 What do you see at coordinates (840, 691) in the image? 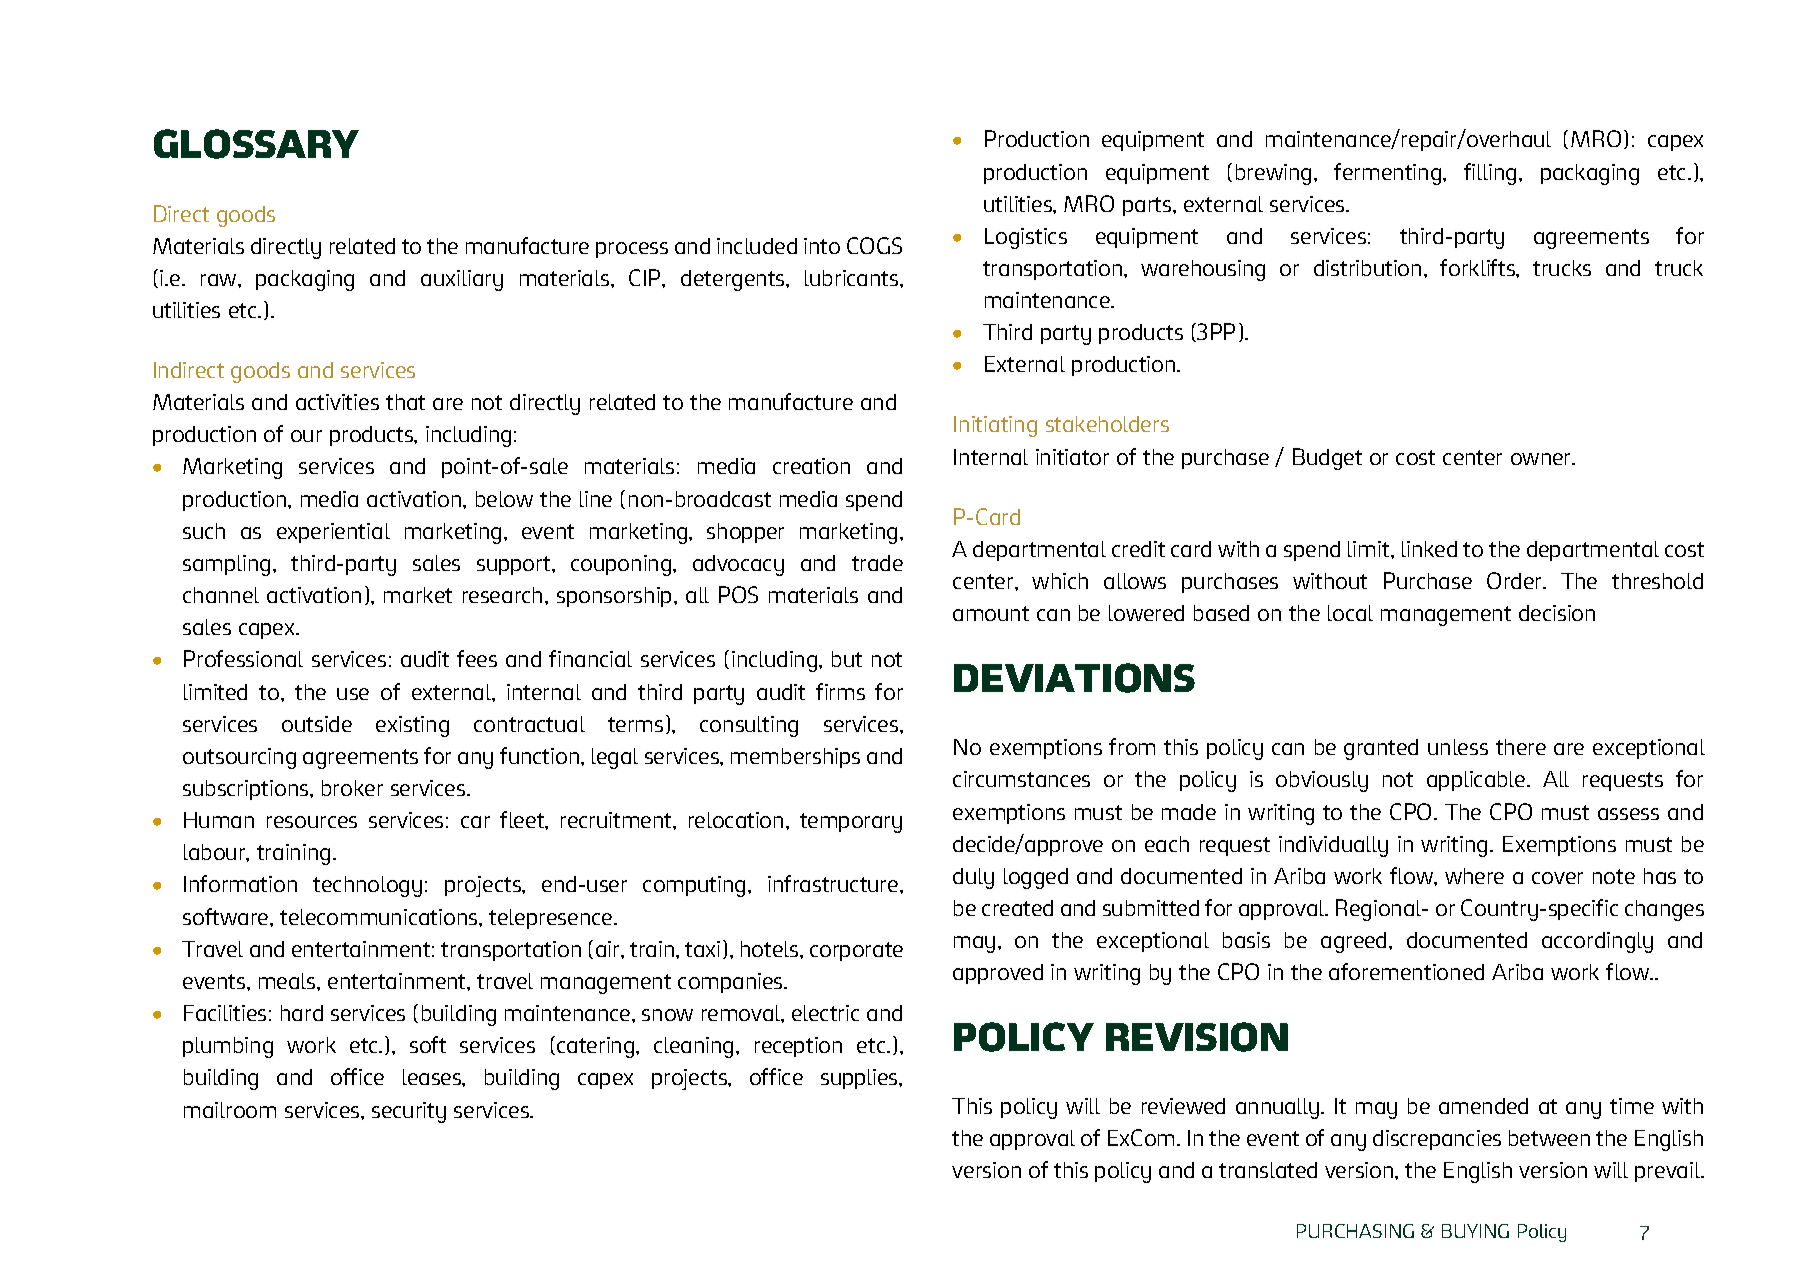
I see `firms` at bounding box center [840, 691].
